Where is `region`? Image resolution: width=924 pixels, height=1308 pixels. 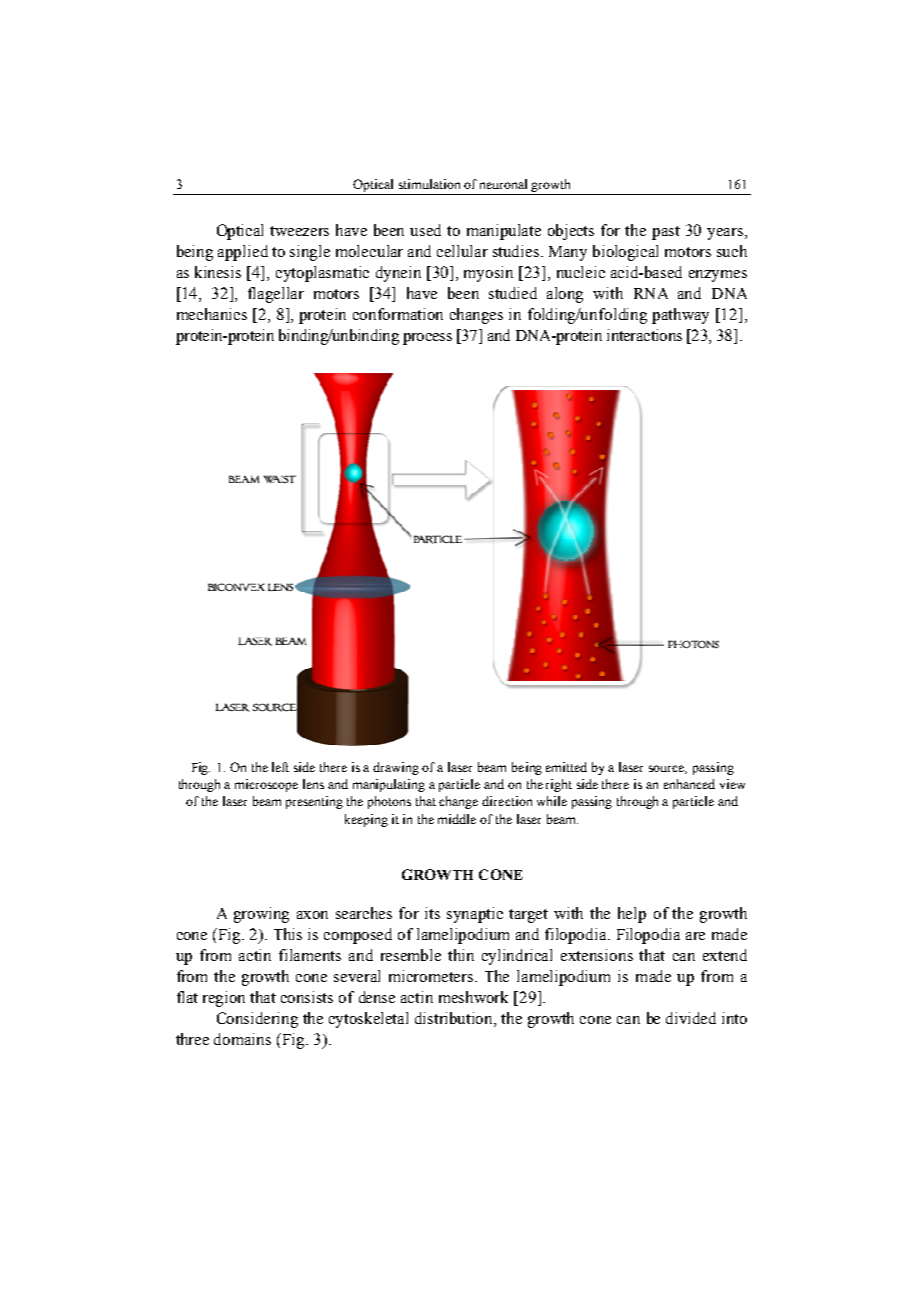 region is located at coordinates (224, 999).
